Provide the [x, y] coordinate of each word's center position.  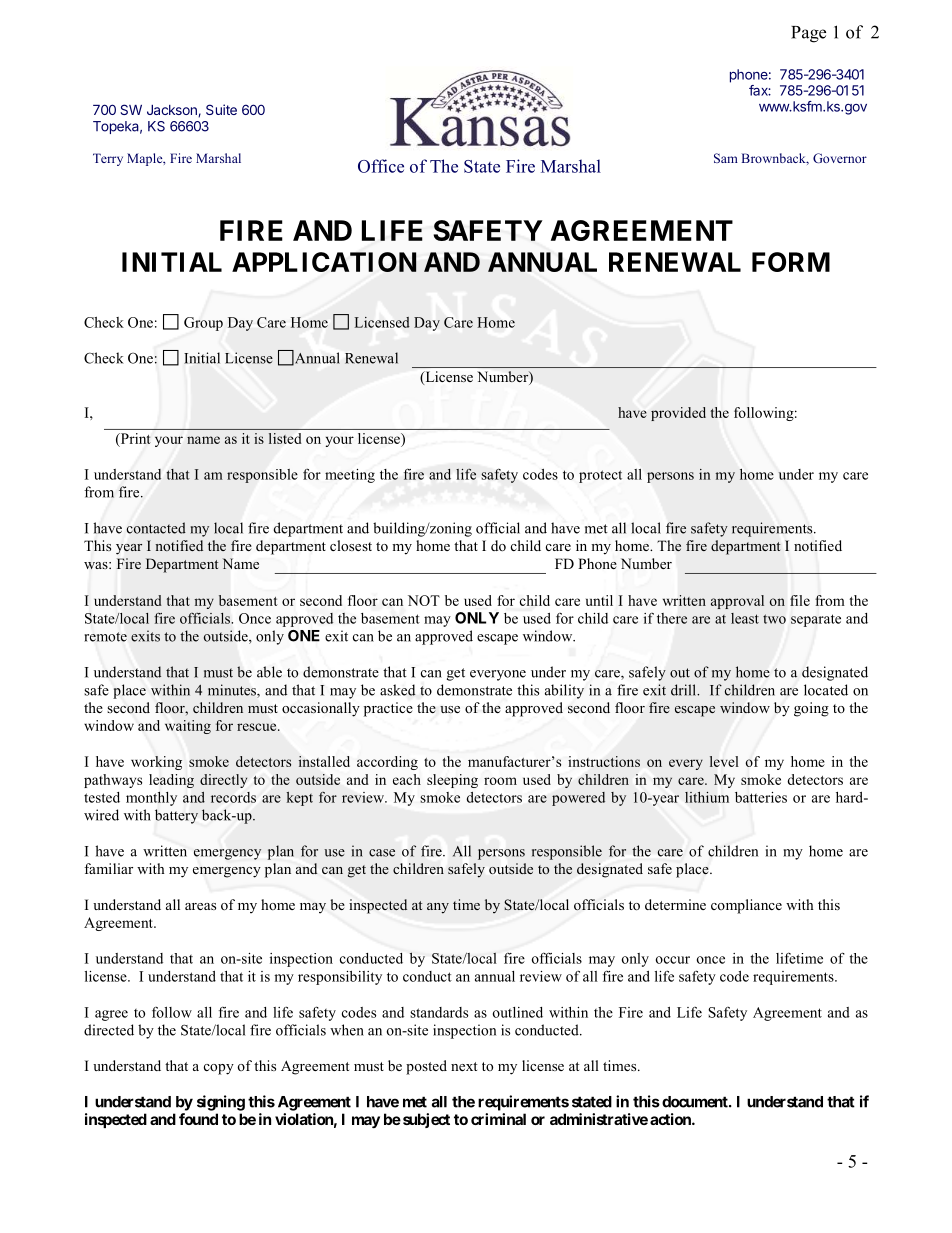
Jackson [173, 111]
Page [808, 34]
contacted [156, 528]
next [464, 1066]
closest [351, 545]
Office [381, 166]
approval [737, 602]
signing [221, 1103]
